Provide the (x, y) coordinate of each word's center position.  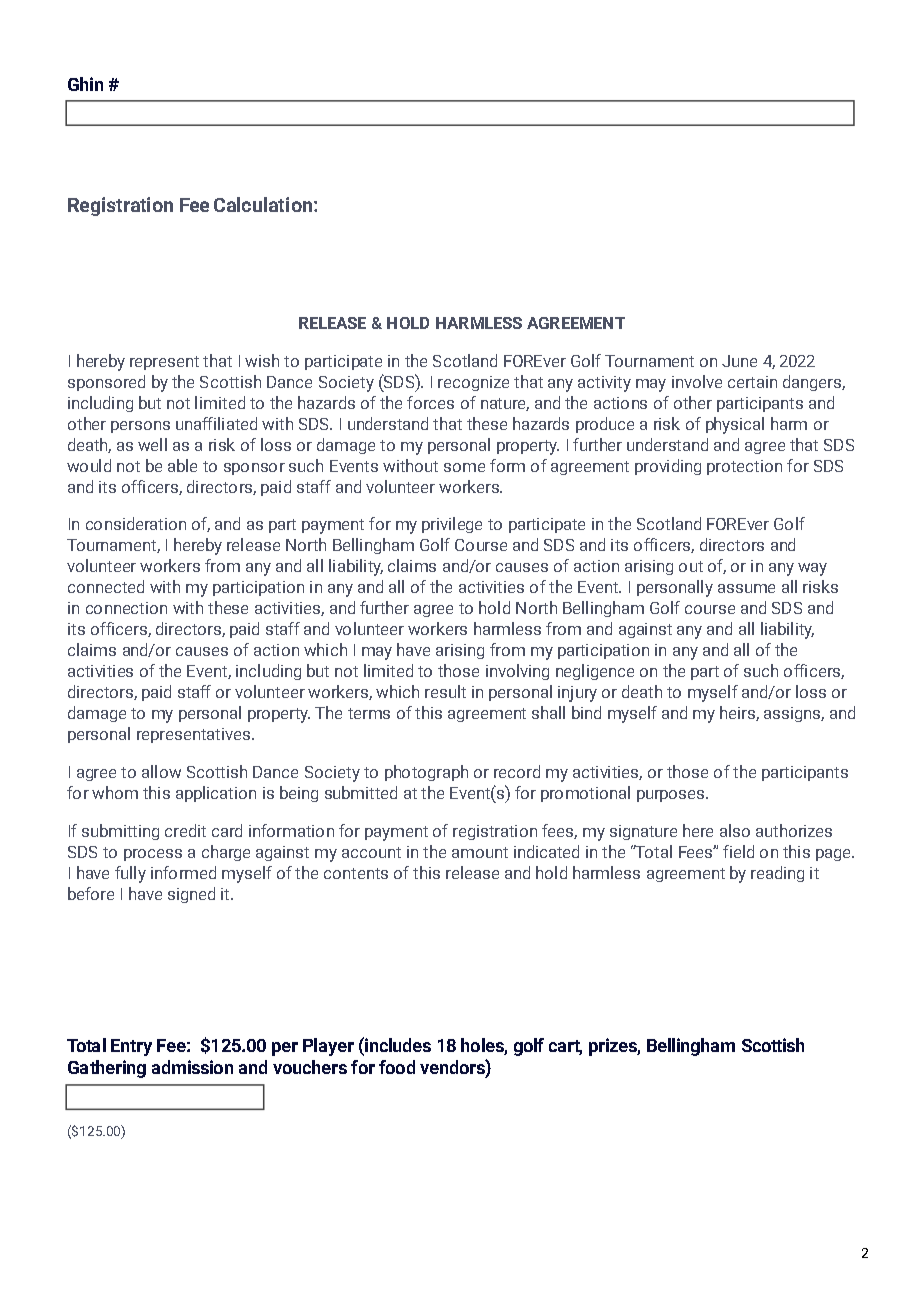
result (445, 691)
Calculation (263, 204)
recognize (473, 383)
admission (192, 1067)
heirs (738, 713)
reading (777, 874)
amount (480, 852)
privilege (452, 525)
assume (746, 588)
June (739, 361)
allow (161, 771)
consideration (136, 523)
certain (752, 382)
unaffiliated (216, 423)
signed (191, 895)
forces (430, 402)
